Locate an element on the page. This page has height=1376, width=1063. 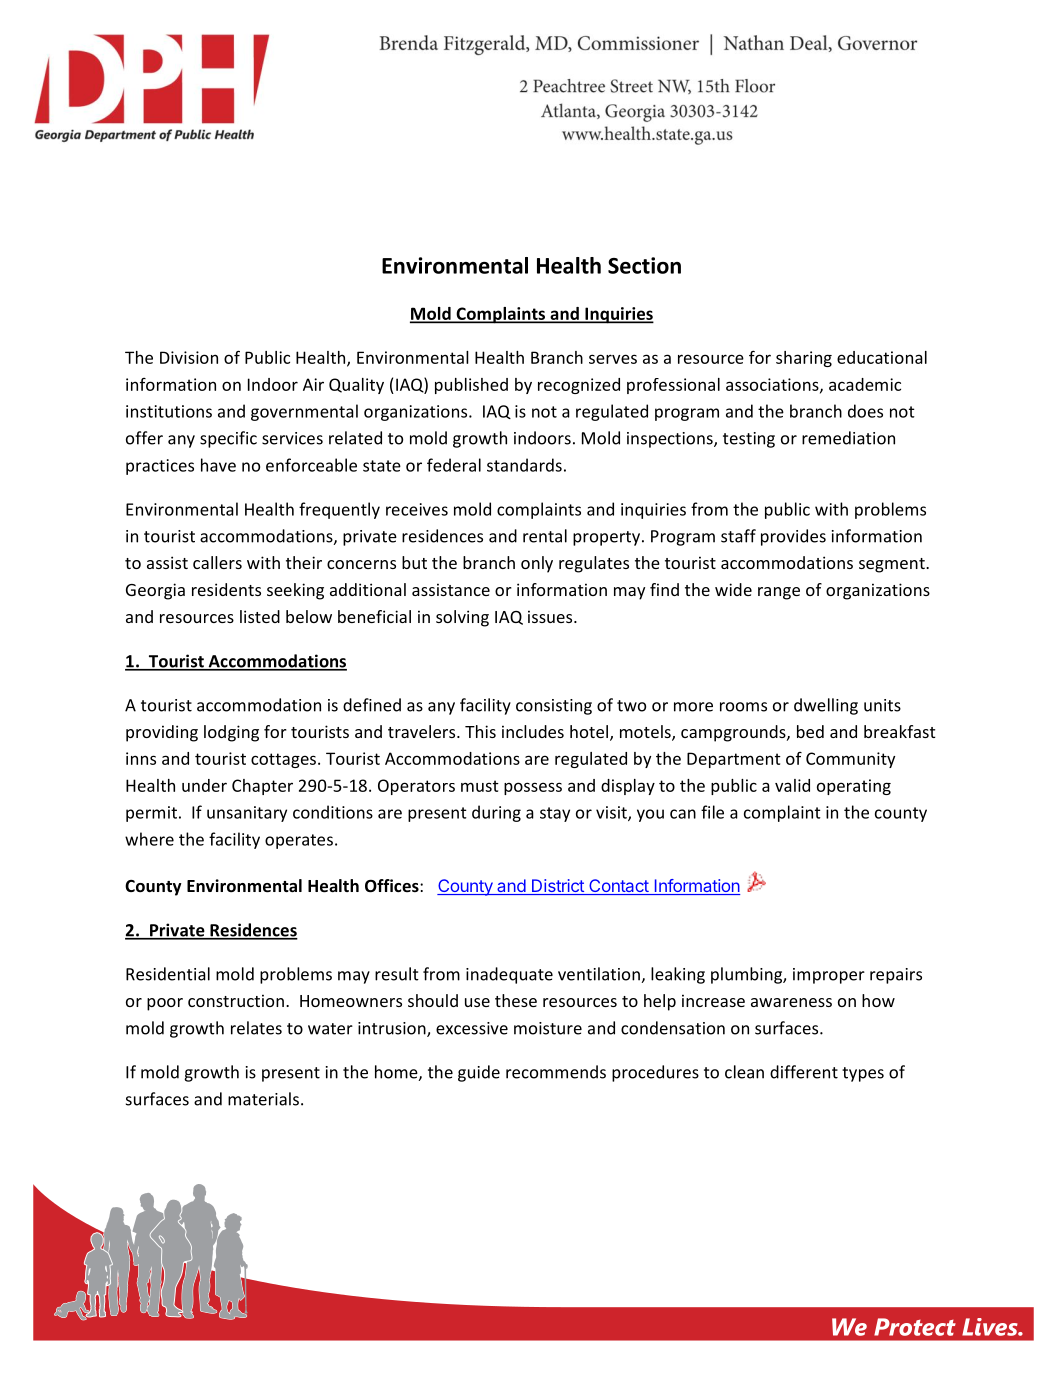
rental is located at coordinates (545, 536).
